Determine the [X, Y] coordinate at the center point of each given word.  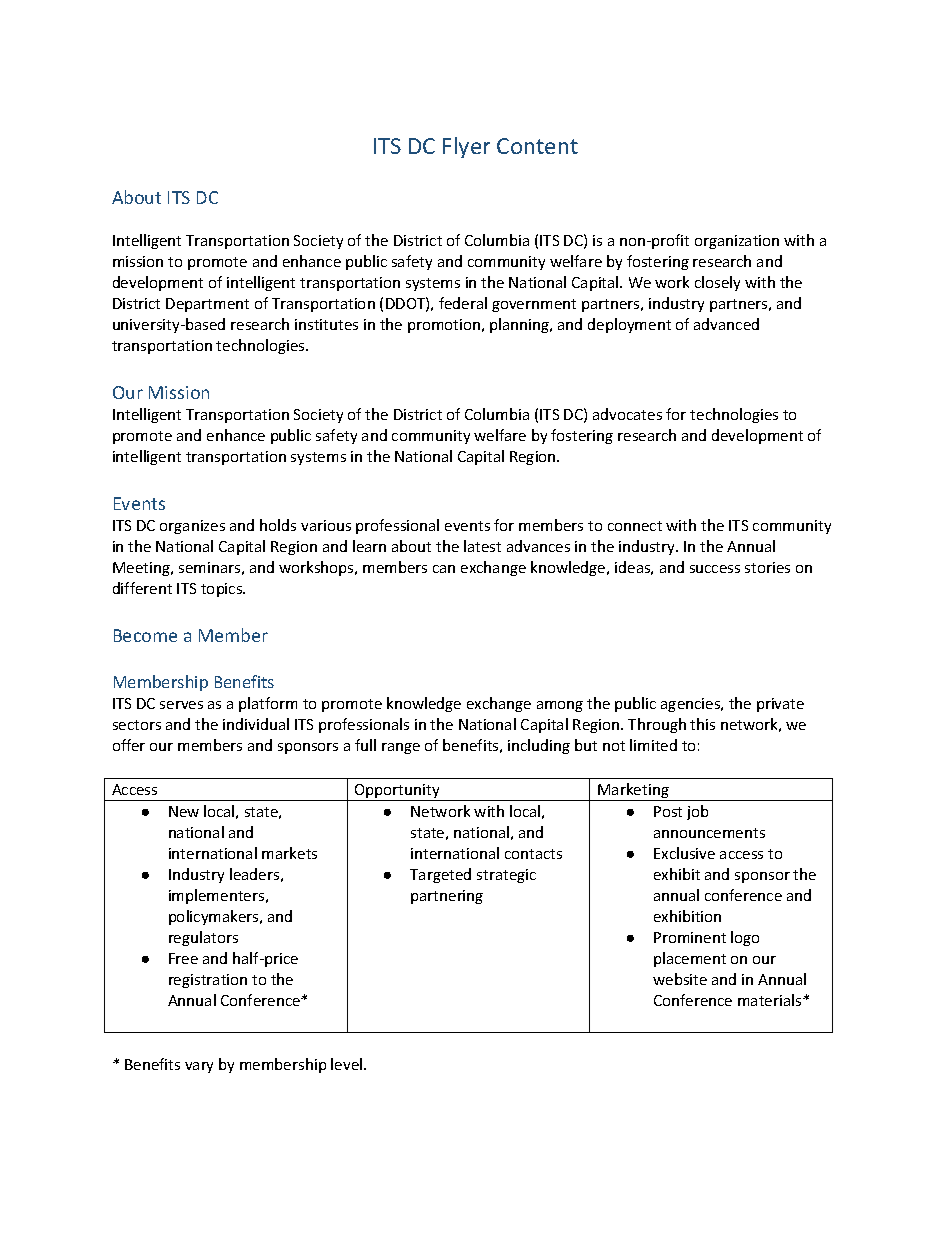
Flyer [466, 147]
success [715, 569]
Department [207, 305]
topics [223, 590]
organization [737, 242]
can [444, 569]
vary [199, 1067]
